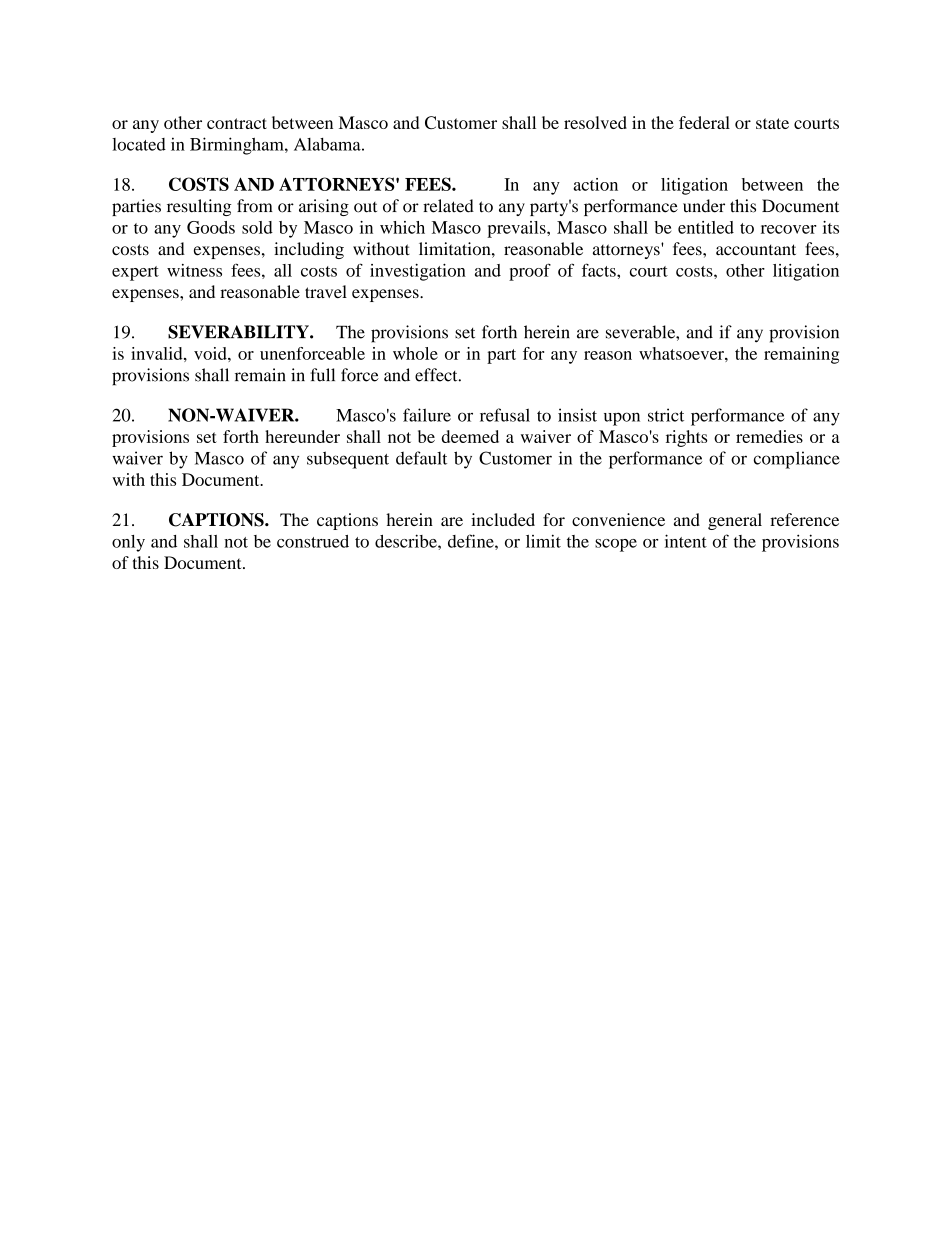 Image resolution: width=952 pixels, height=1233 pixels. Describe the element at coordinates (595, 122) in the document. I see `resolved` at that location.
